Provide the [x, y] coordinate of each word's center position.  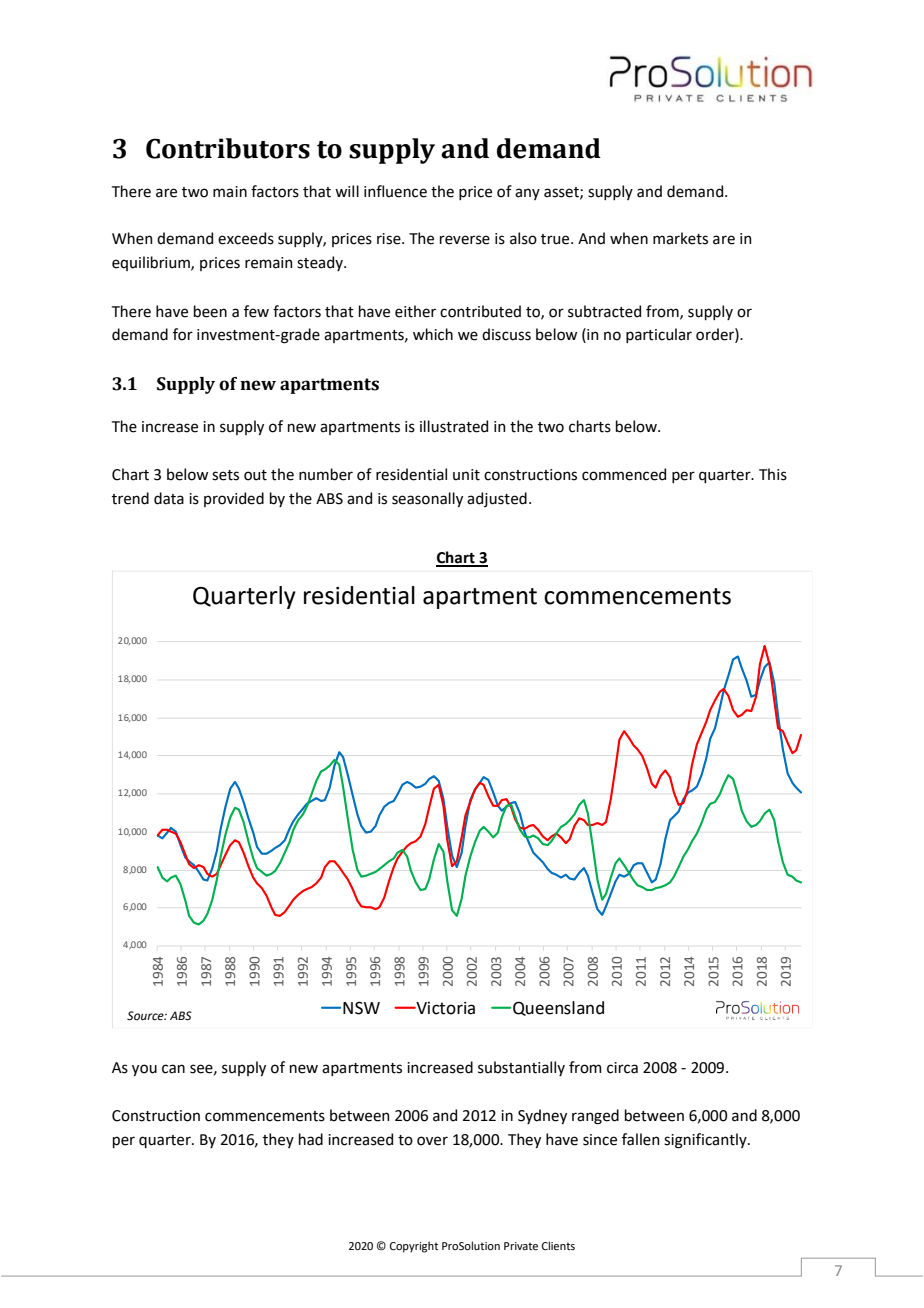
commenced [624, 474]
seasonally [427, 499]
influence [395, 191]
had [311, 1139]
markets [680, 238]
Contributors [228, 148]
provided [234, 499]
